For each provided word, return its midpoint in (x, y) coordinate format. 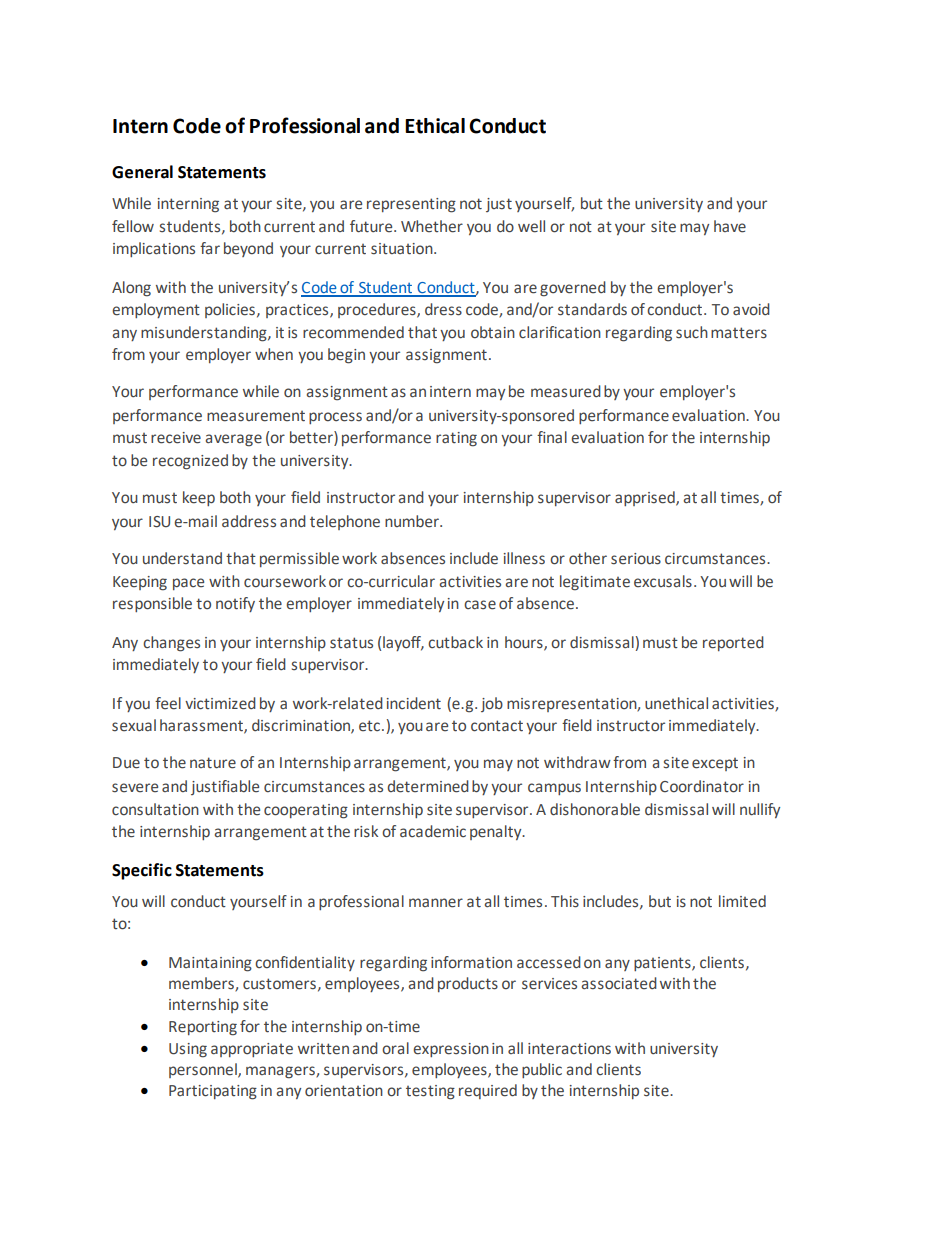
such (692, 332)
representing (411, 205)
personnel (204, 1070)
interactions (569, 1049)
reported (733, 643)
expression (451, 1050)
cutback (455, 642)
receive (176, 438)
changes (171, 644)
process (335, 418)
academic (433, 831)
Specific (142, 871)
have (730, 226)
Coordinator (702, 786)
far (210, 248)
